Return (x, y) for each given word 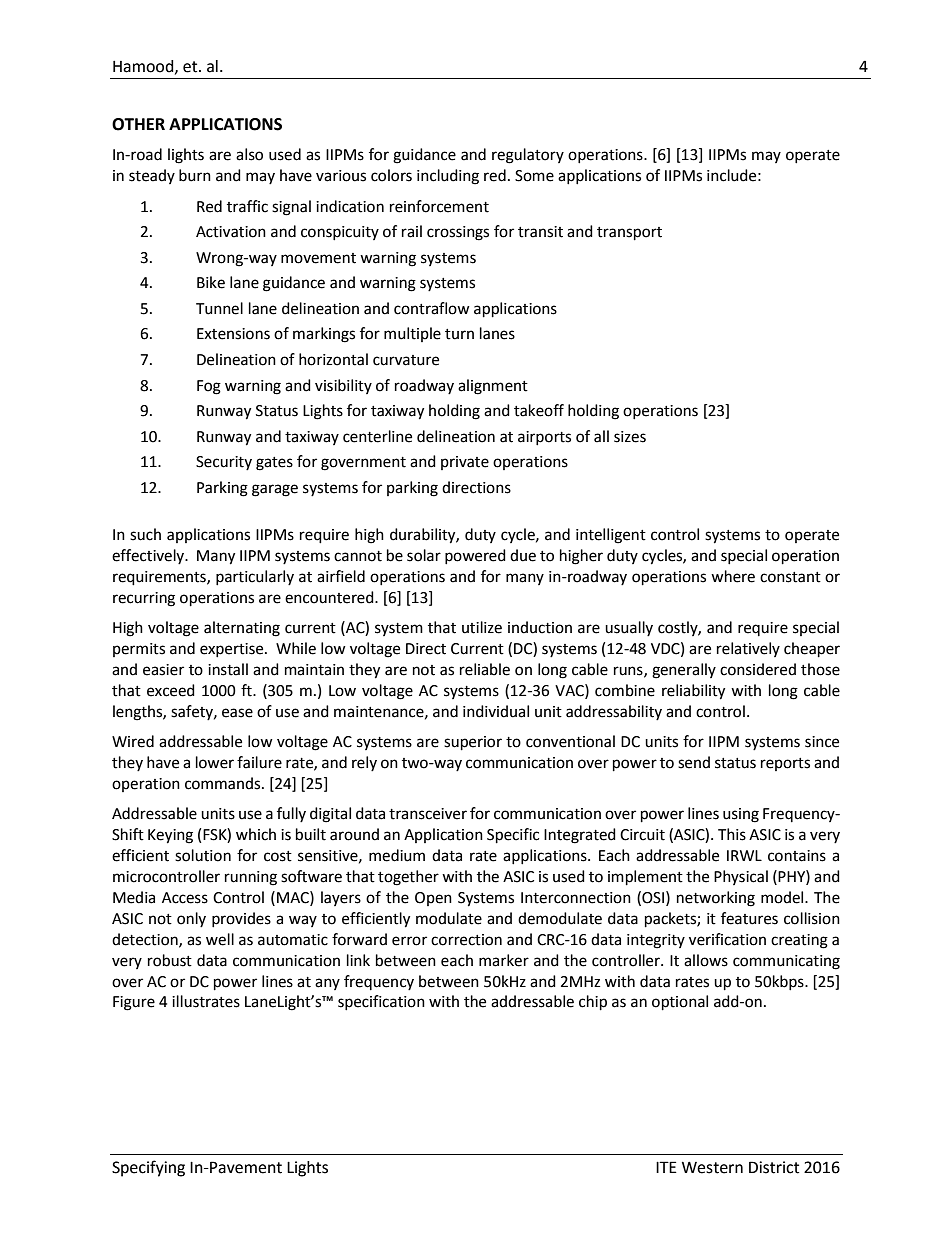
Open (433, 899)
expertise (233, 650)
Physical (741, 877)
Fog (209, 387)
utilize (482, 627)
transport (629, 234)
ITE (666, 1167)
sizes (630, 437)
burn (195, 175)
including (448, 177)
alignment (493, 387)
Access (185, 898)
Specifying (148, 1168)
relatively (748, 649)
